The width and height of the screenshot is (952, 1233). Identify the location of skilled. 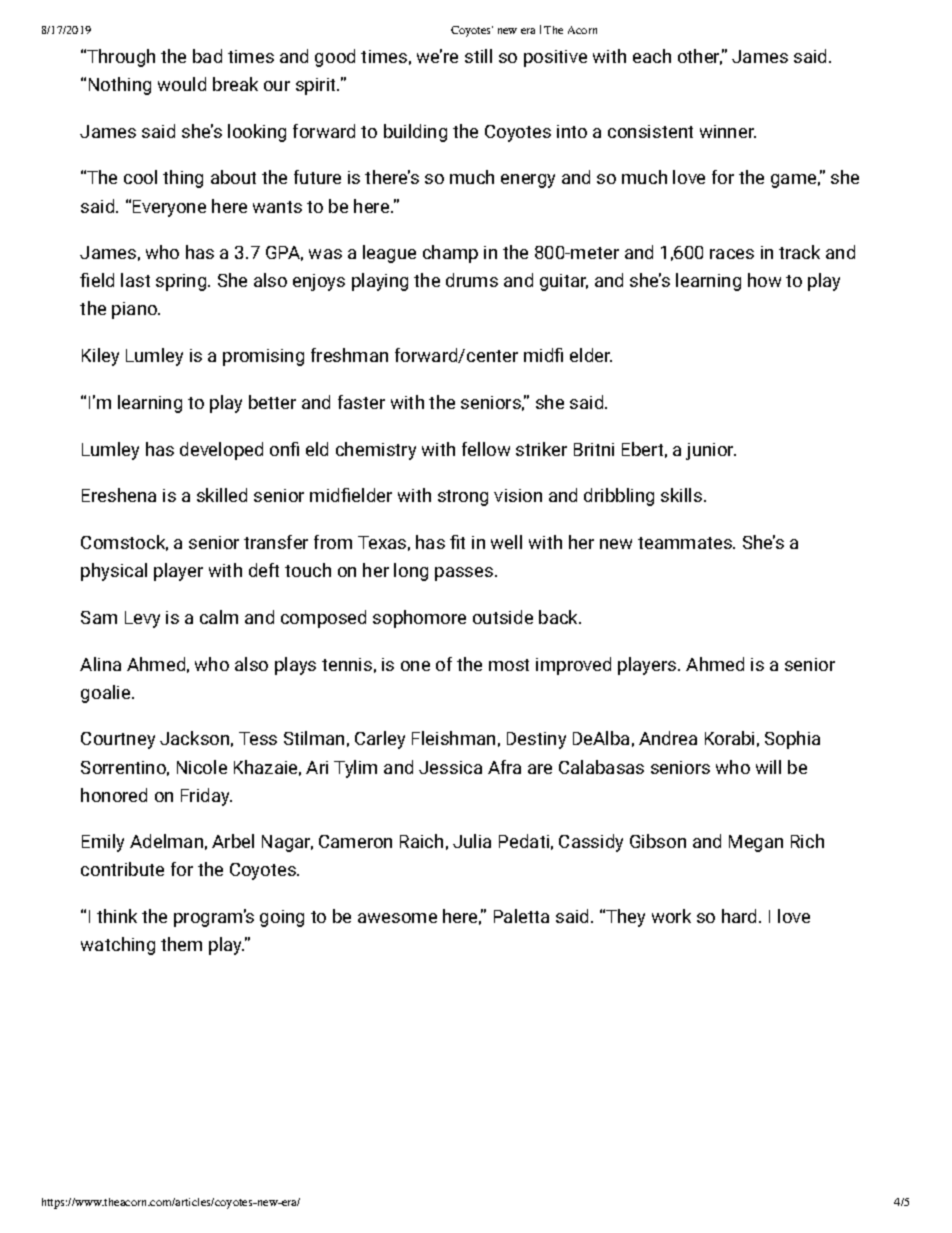
(222, 495).
